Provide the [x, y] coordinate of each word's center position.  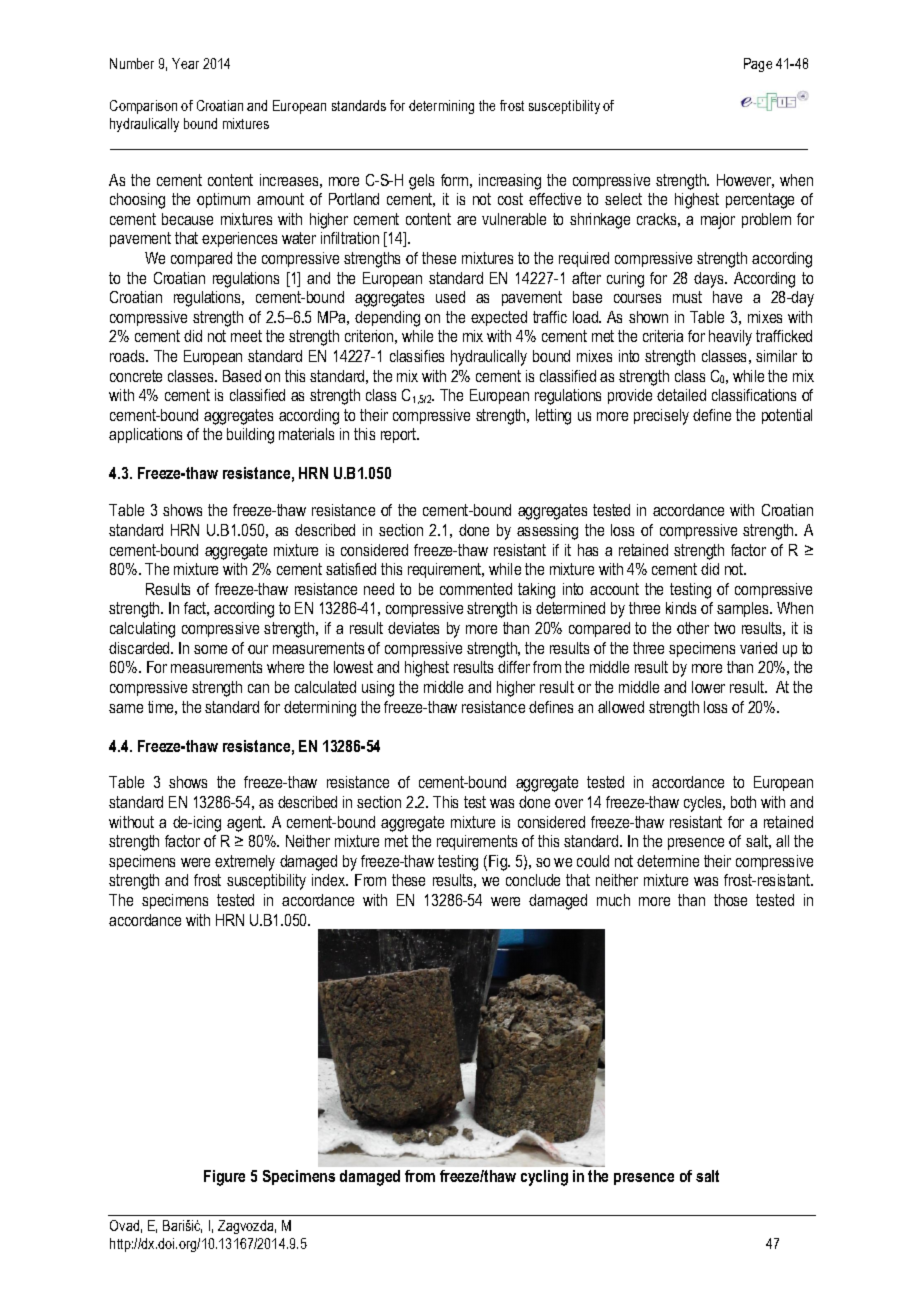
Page [758, 65]
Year [185, 63]
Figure [224, 1178]
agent [246, 824]
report [400, 435]
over [569, 803]
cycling [544, 1178]
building [250, 436]
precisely [661, 417]
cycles [704, 804]
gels [421, 182]
